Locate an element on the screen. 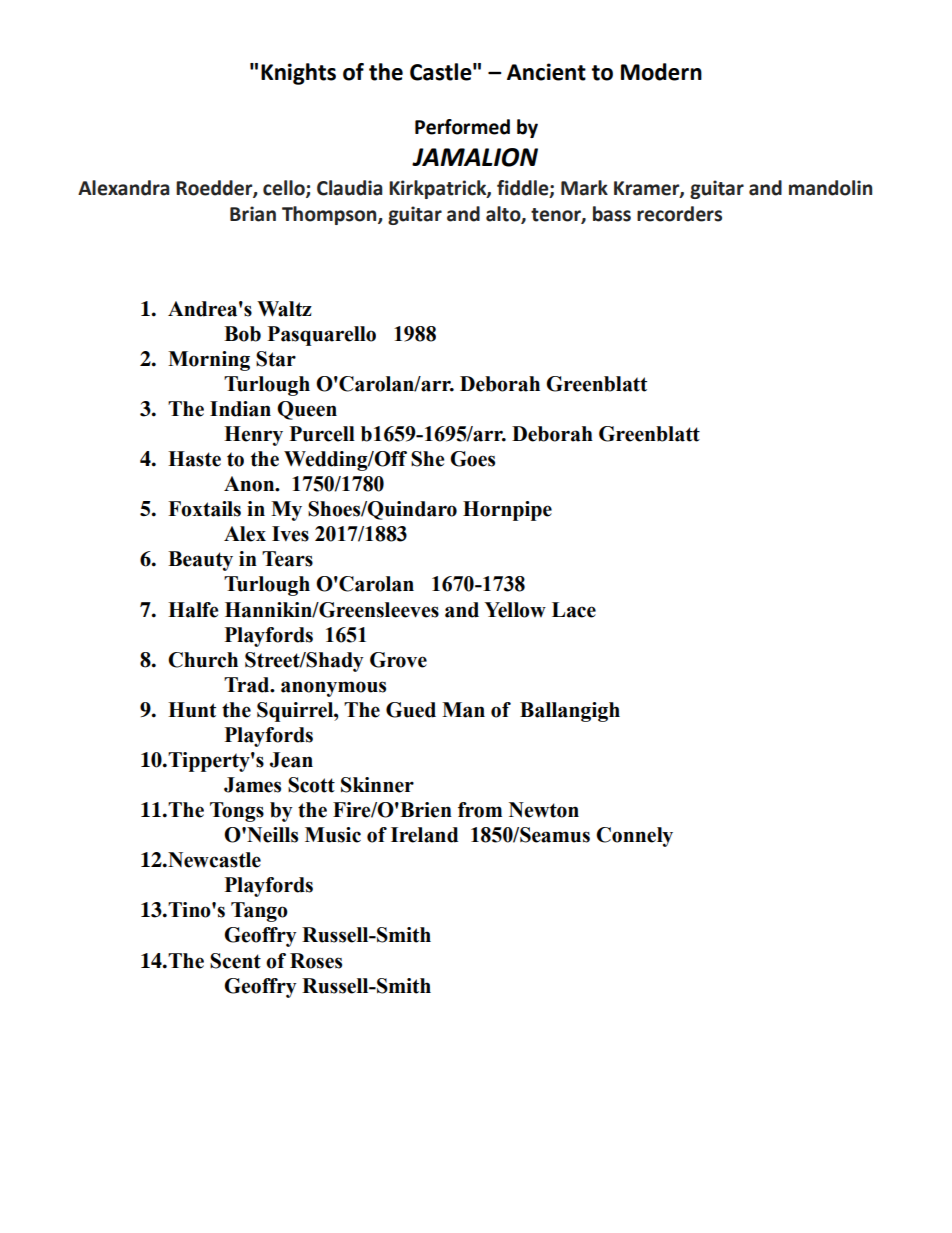 The width and height of the screenshot is (952, 1233). Lace is located at coordinates (574, 610).
